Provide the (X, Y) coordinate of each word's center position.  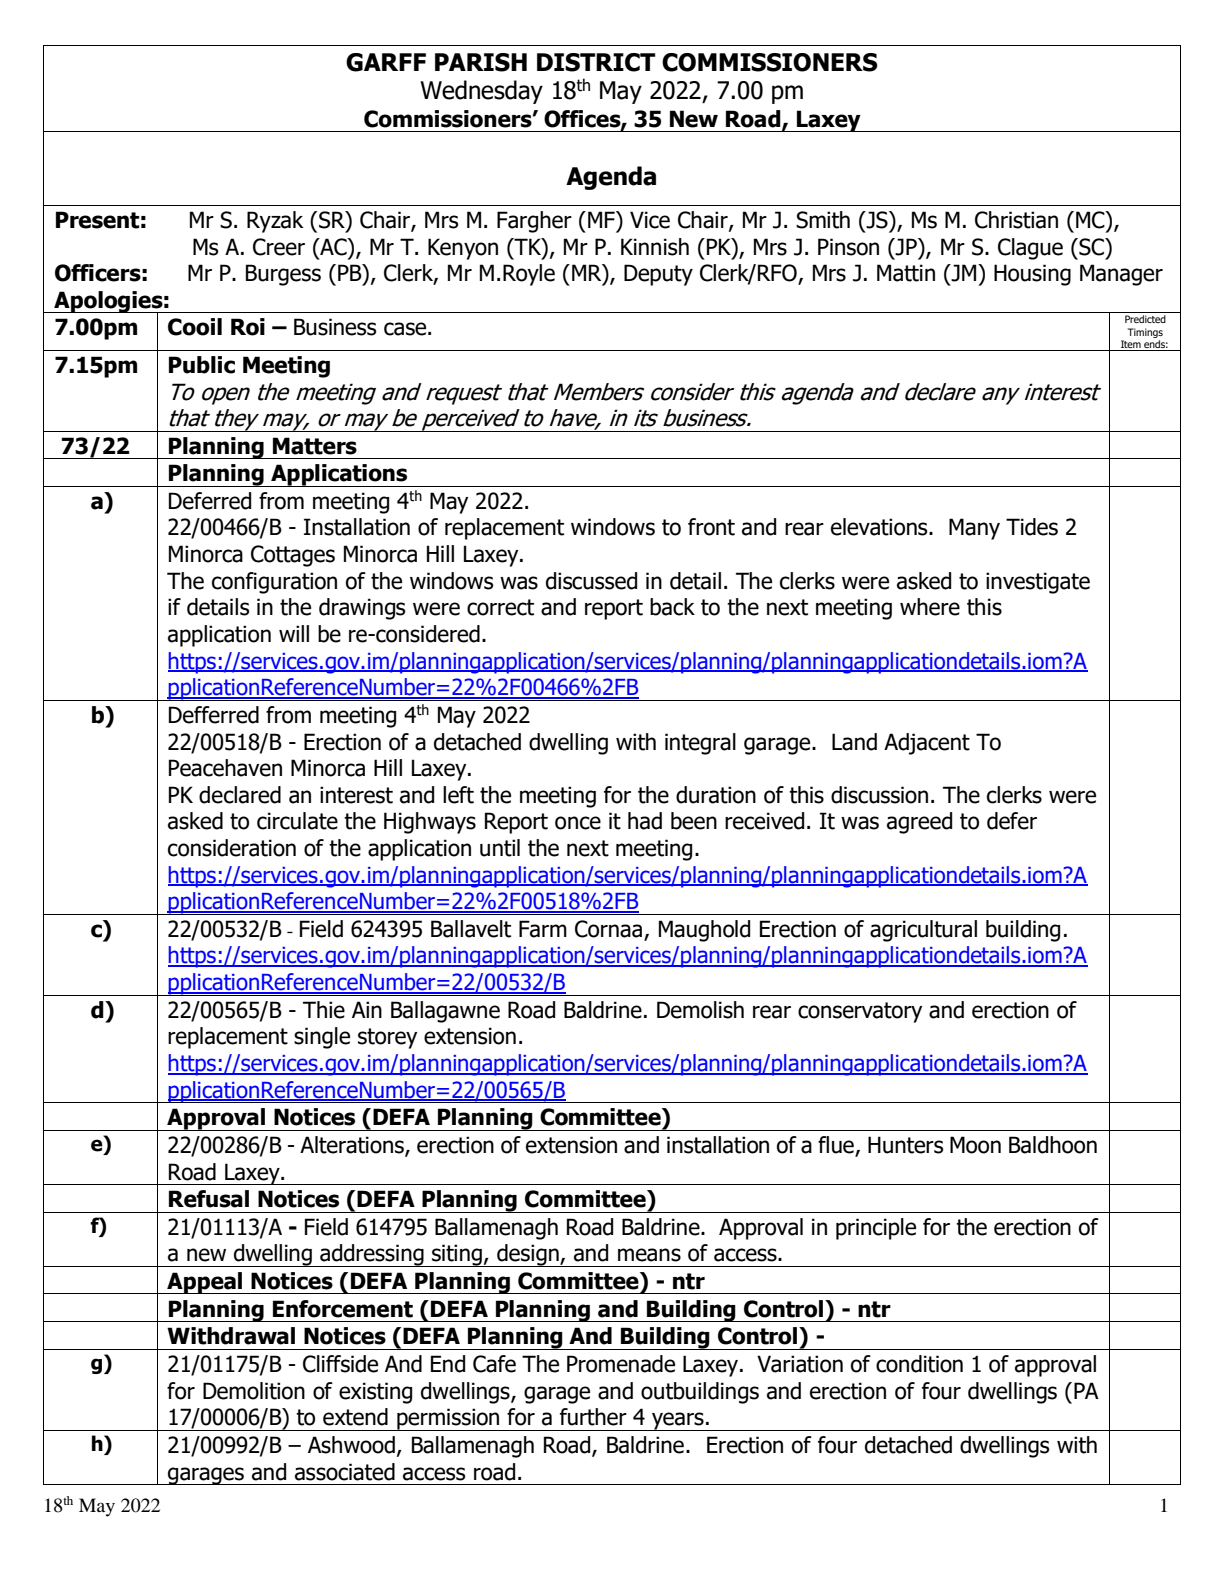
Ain (367, 1009)
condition (919, 1364)
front (711, 527)
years (678, 1421)
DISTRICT (596, 62)
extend (355, 1417)
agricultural (923, 931)
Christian (1016, 220)
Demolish (700, 1010)
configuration (274, 583)
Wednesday (481, 92)
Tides (1032, 527)
